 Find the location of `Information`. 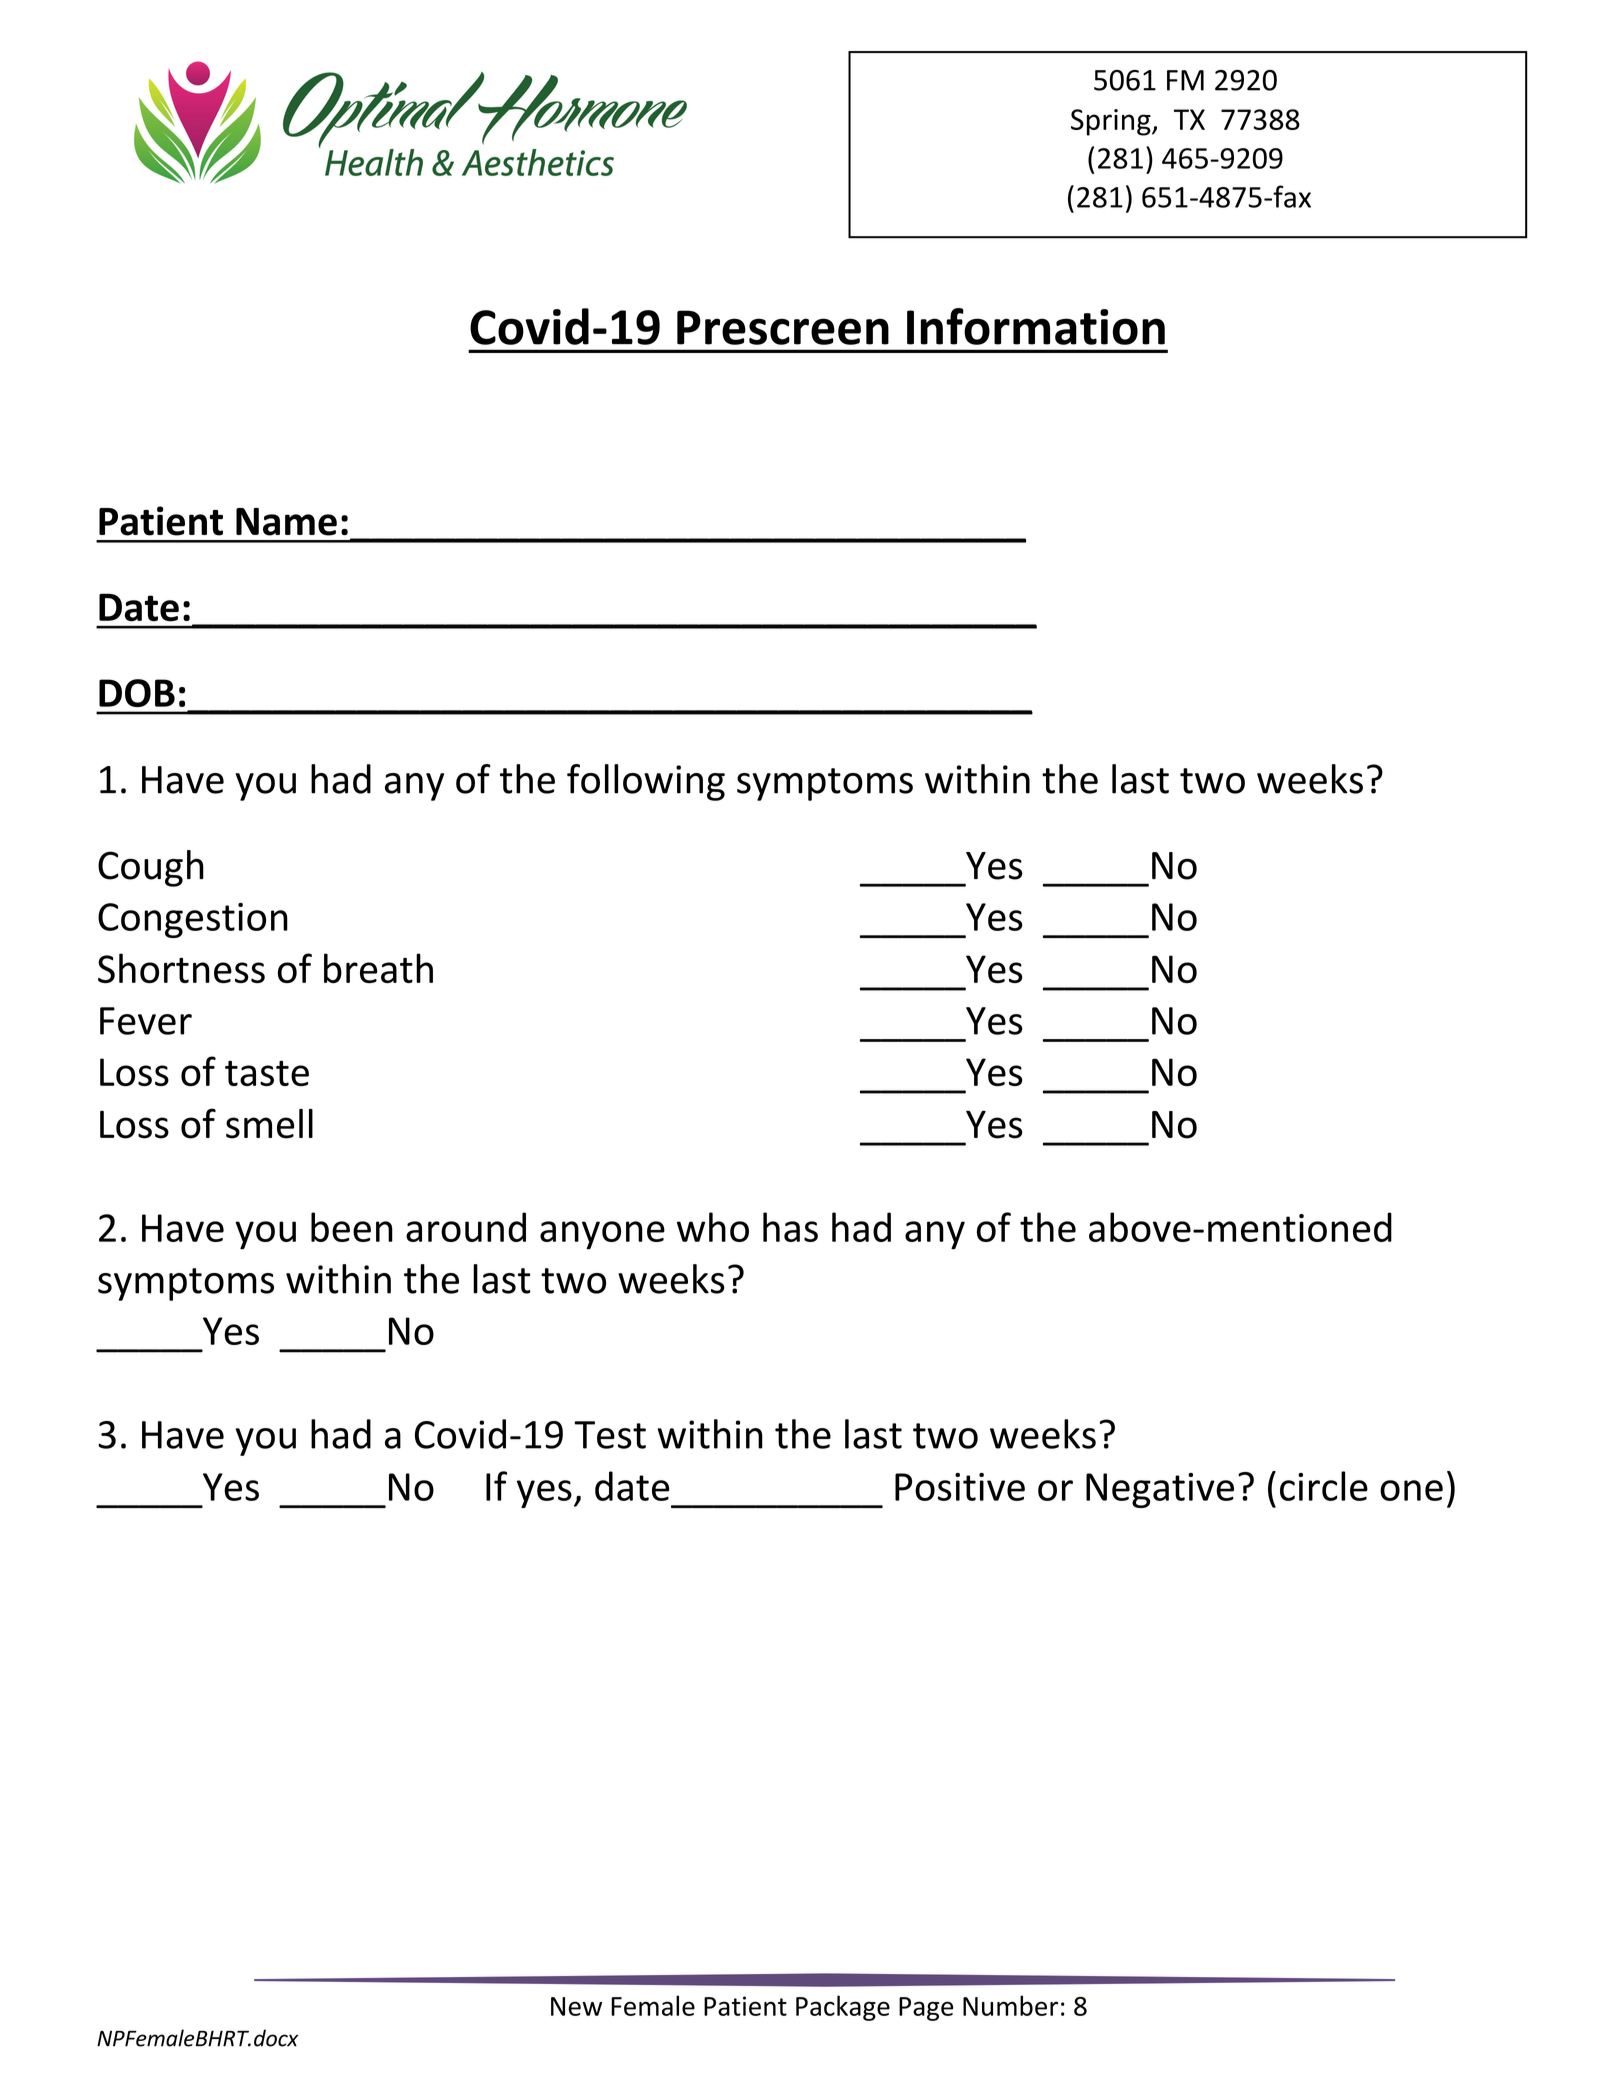

Information is located at coordinates (1036, 326).
